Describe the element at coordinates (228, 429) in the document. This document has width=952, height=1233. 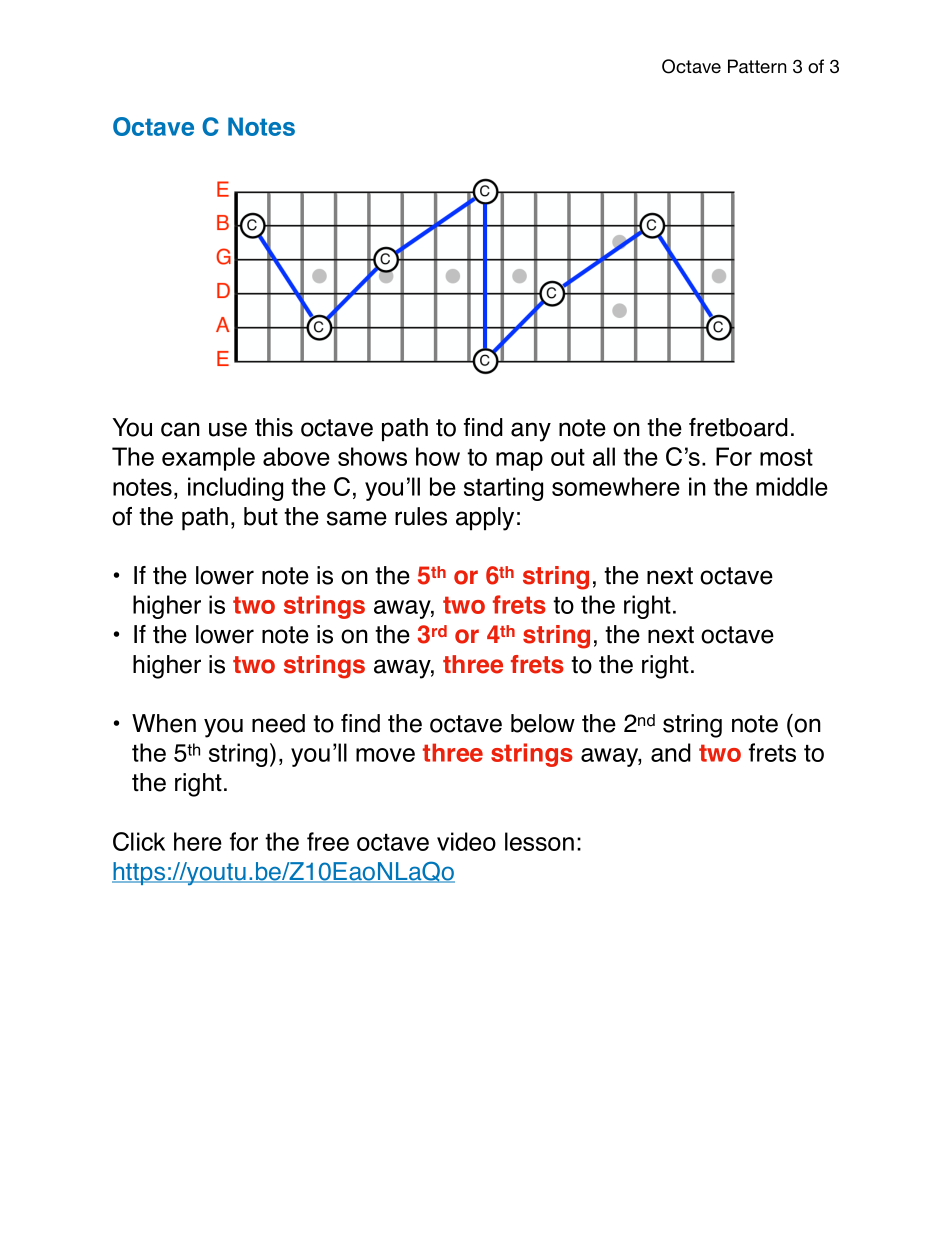
I see `use` at that location.
